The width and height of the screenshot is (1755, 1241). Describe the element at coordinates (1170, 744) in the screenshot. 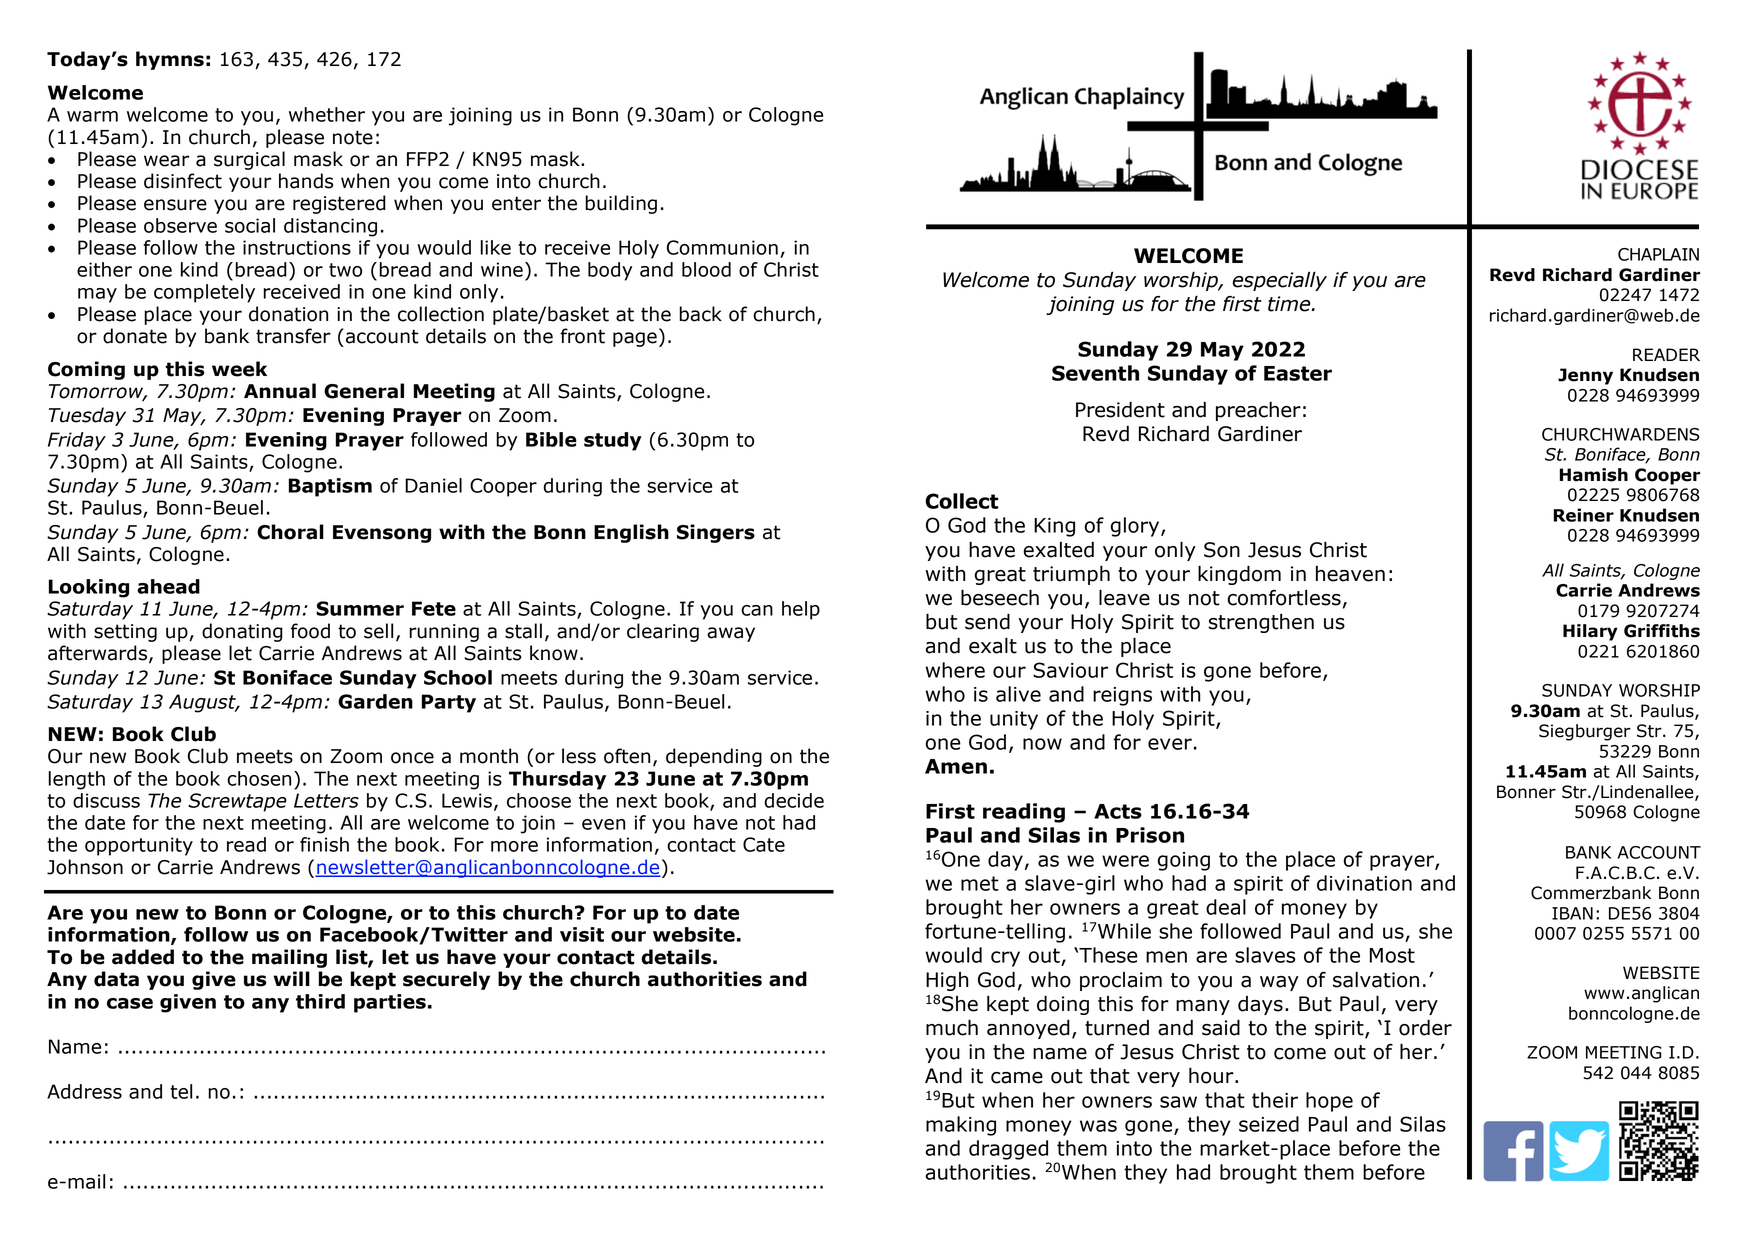

I see `ever` at that location.
